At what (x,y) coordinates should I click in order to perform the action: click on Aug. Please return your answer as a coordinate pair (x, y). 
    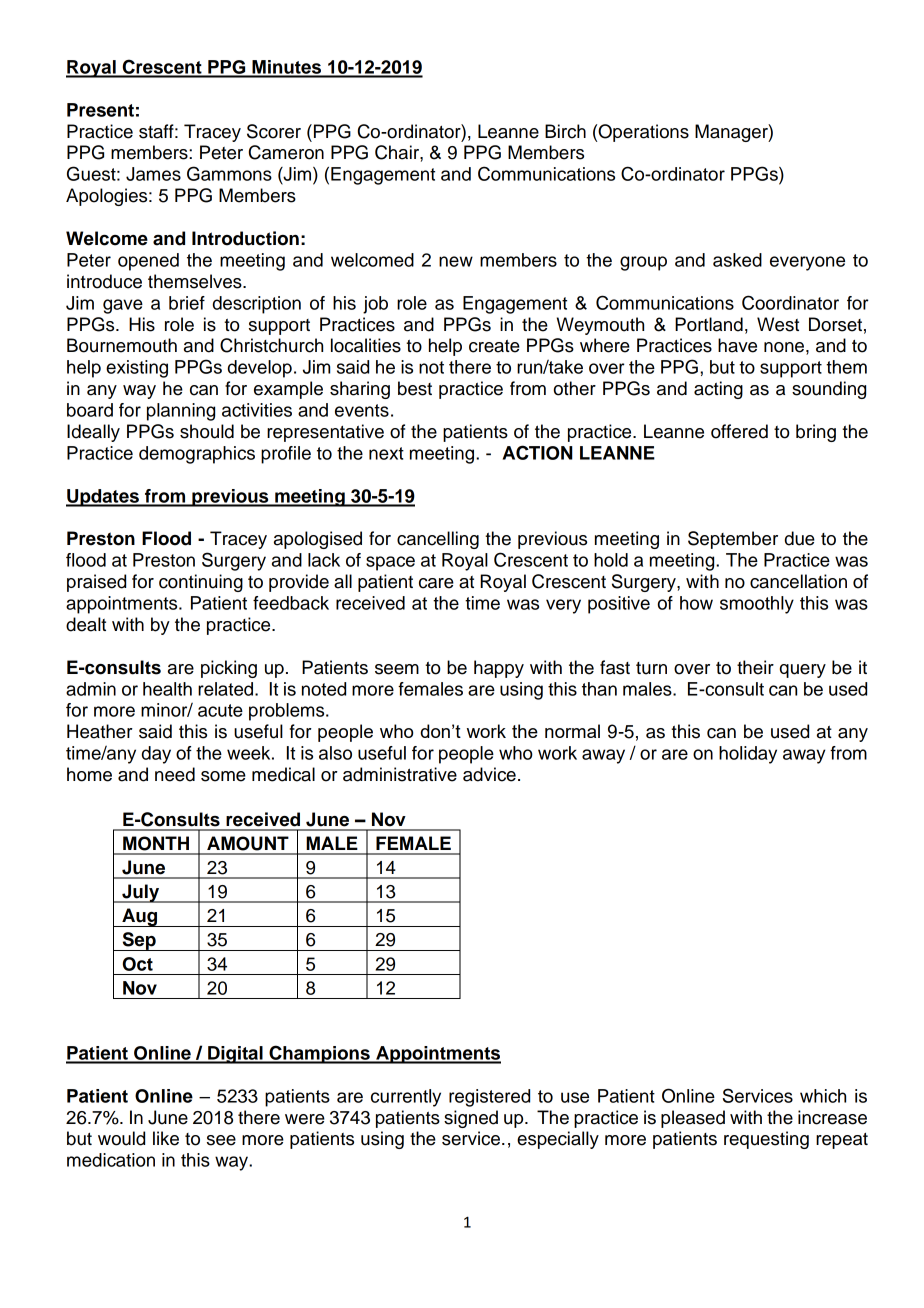
    Looking at the image, I should click on (140, 917).
